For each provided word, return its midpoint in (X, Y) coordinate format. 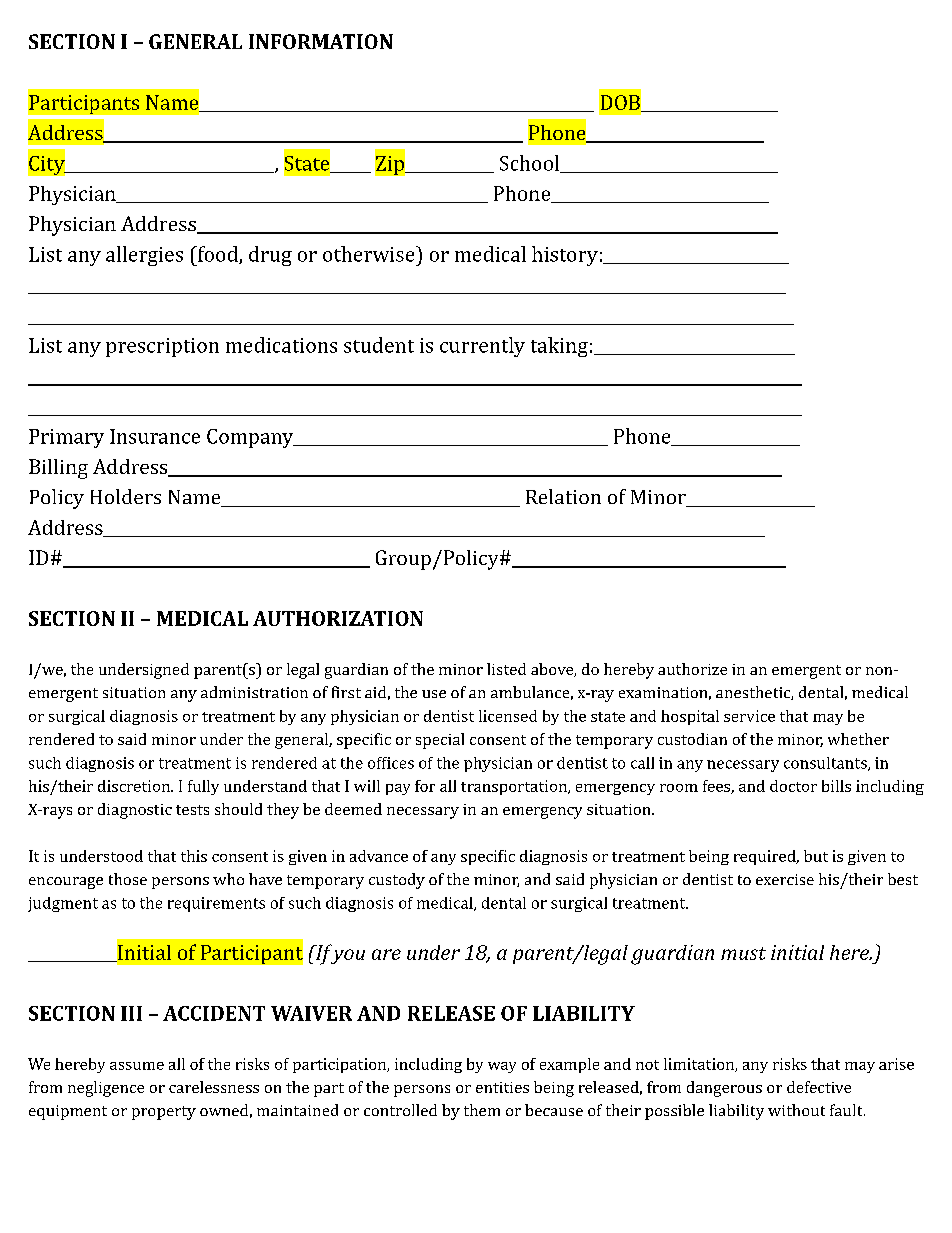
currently (482, 347)
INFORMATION (321, 41)
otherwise (370, 254)
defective (819, 1087)
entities (502, 1087)
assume (137, 1066)
